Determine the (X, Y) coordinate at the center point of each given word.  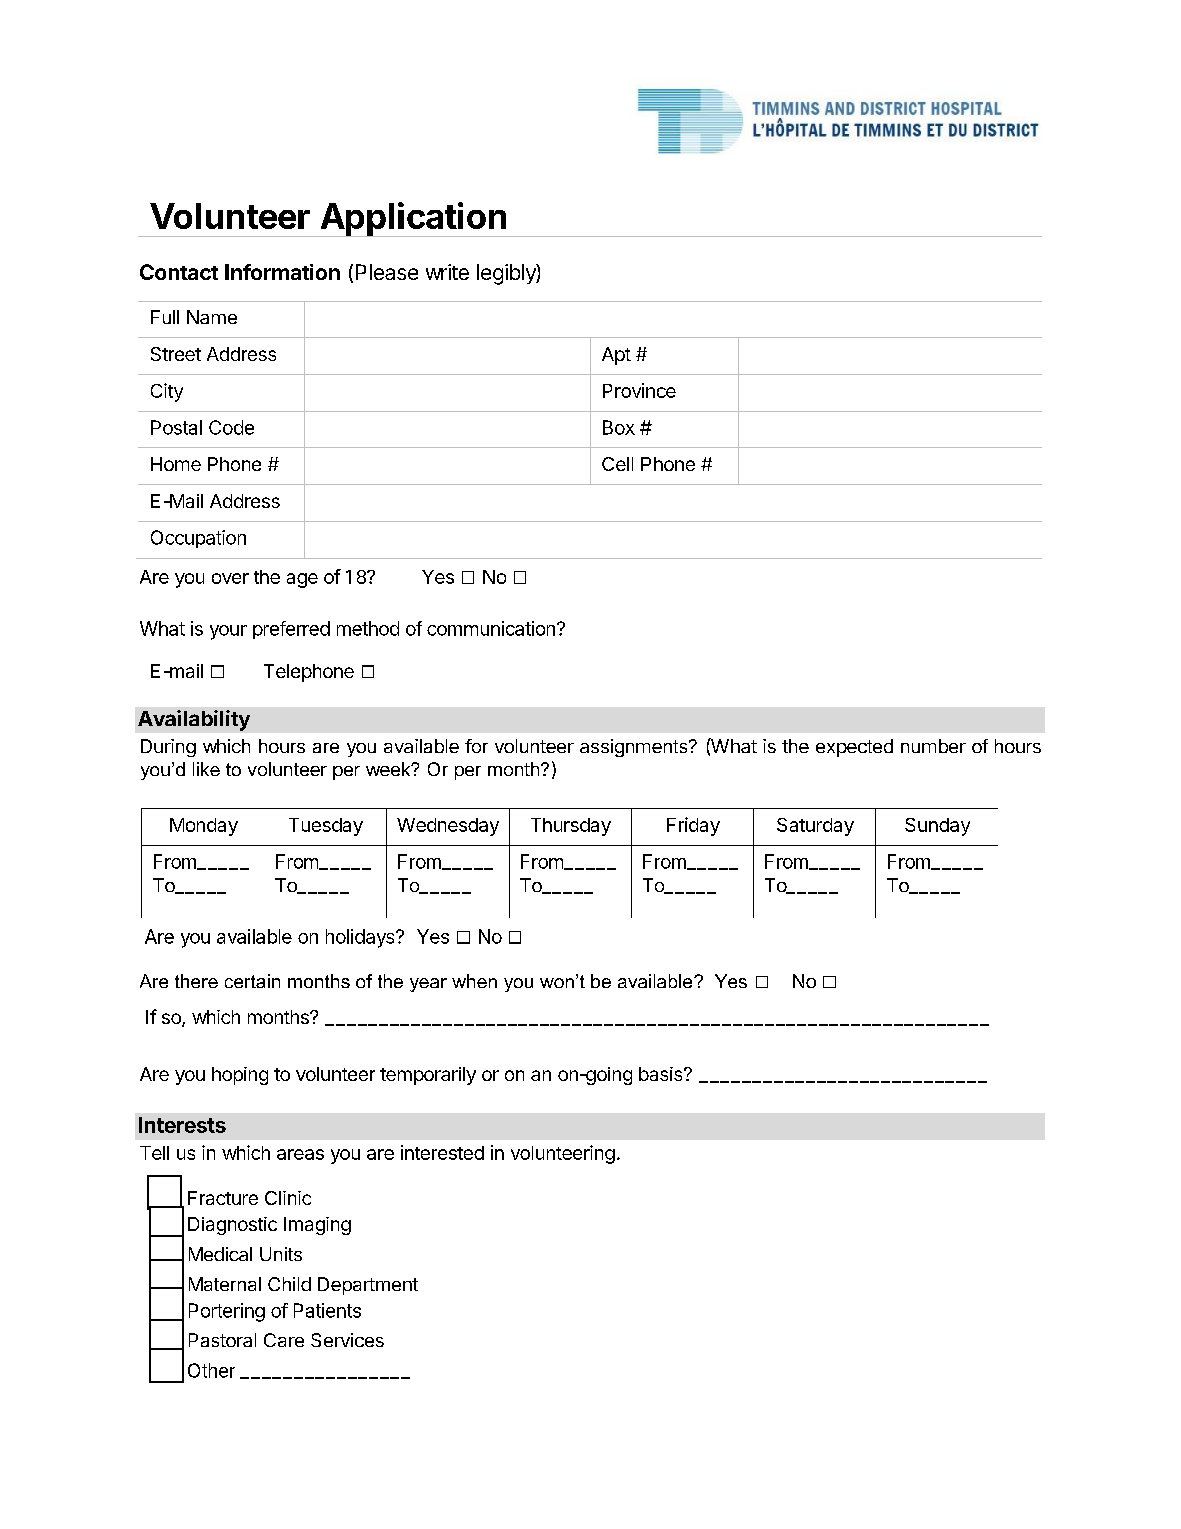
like (206, 769)
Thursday (571, 827)
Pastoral (222, 1340)
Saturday (815, 827)
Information (282, 272)
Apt (616, 356)
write (447, 272)
